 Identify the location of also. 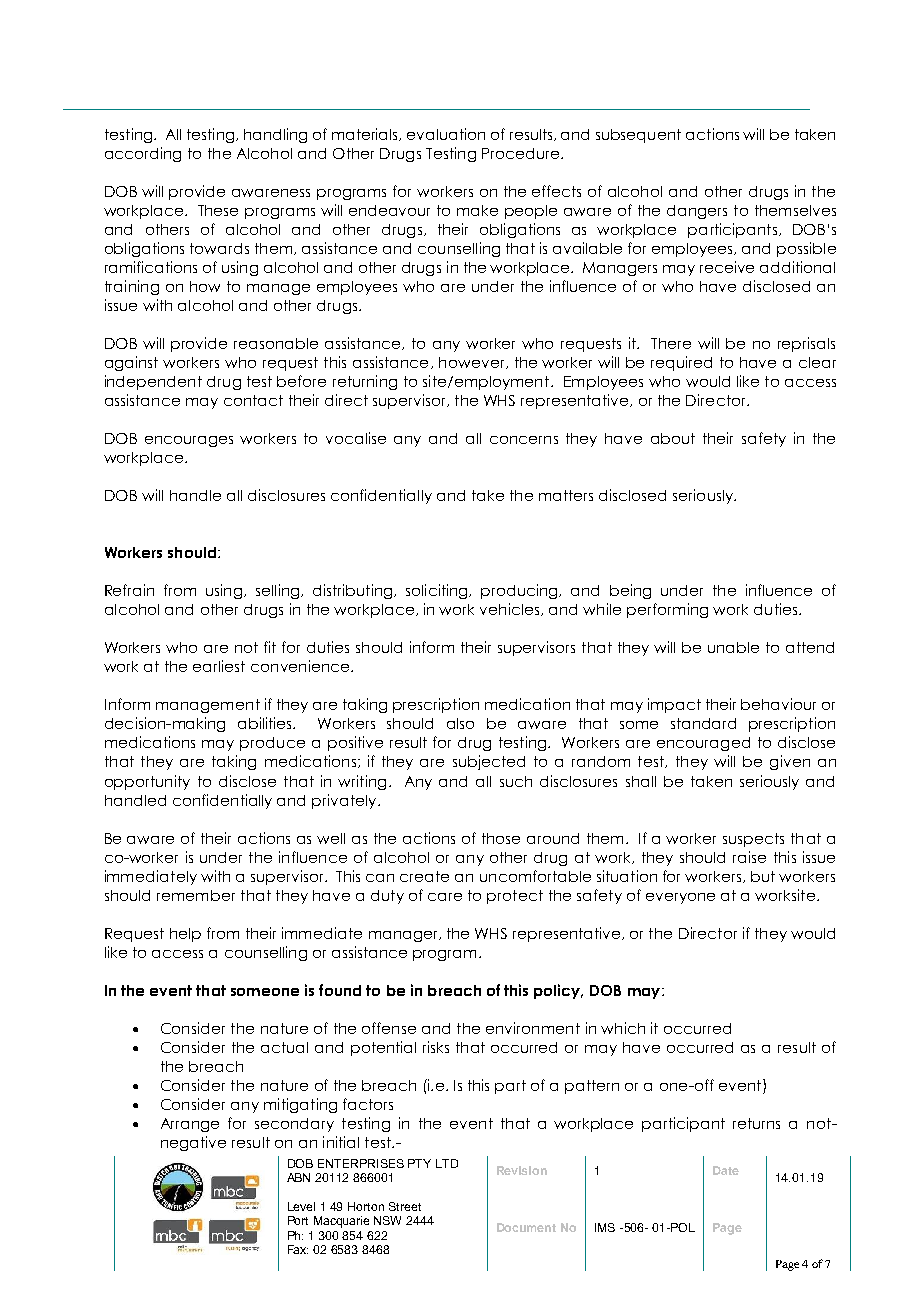
(460, 723).
